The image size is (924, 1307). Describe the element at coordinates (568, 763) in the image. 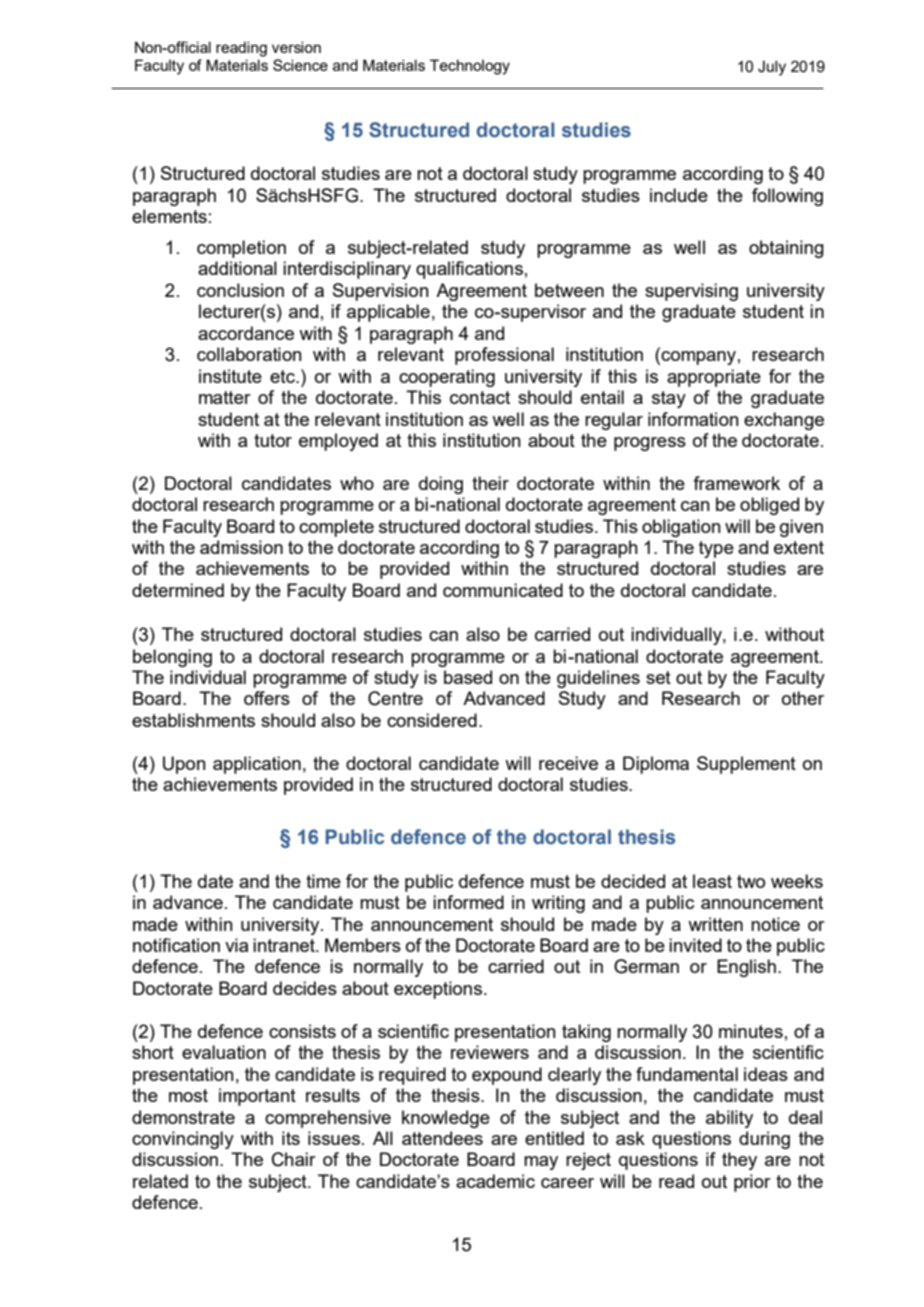

I see `receive` at that location.
